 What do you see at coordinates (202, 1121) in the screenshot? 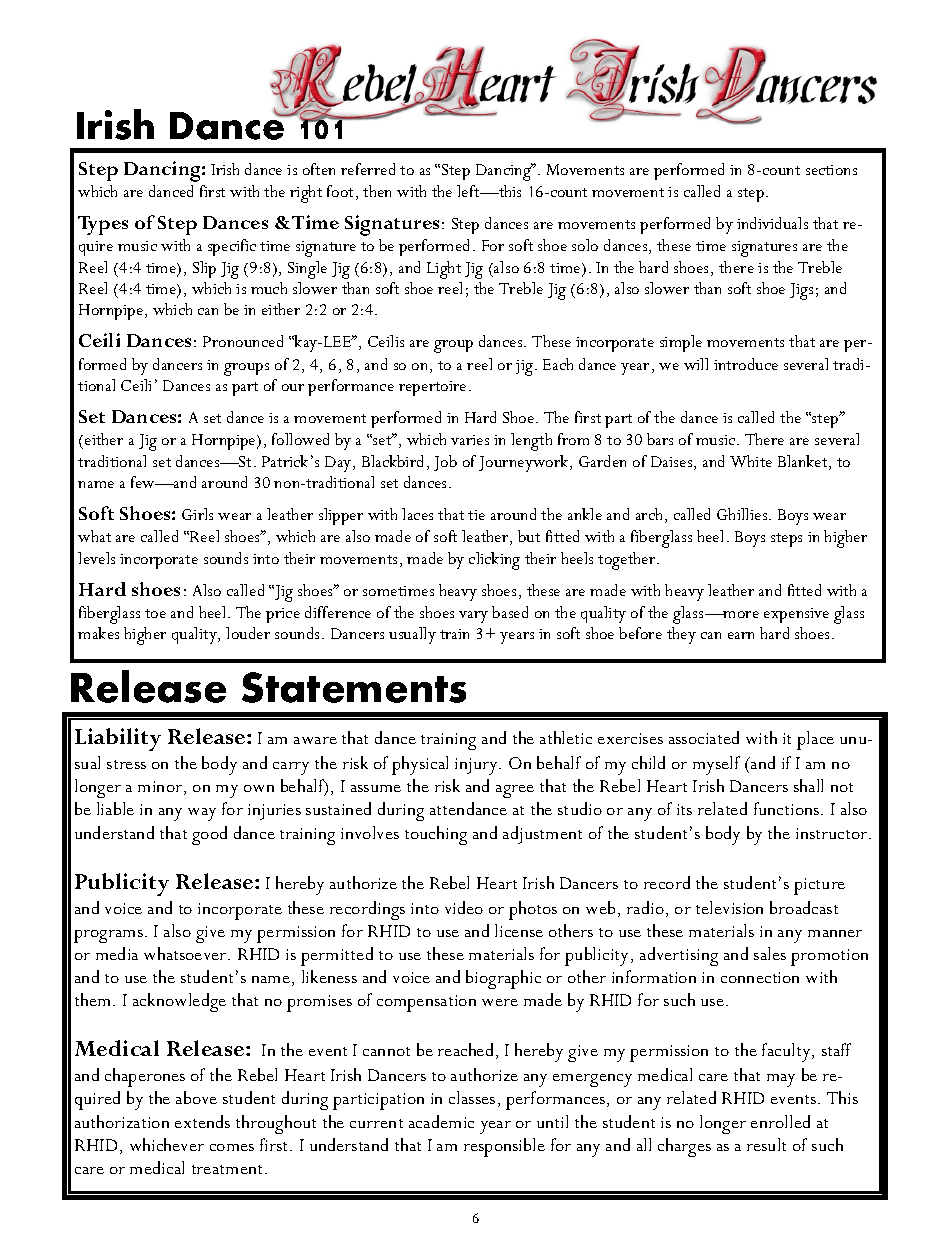
I see `extends` at bounding box center [202, 1121].
